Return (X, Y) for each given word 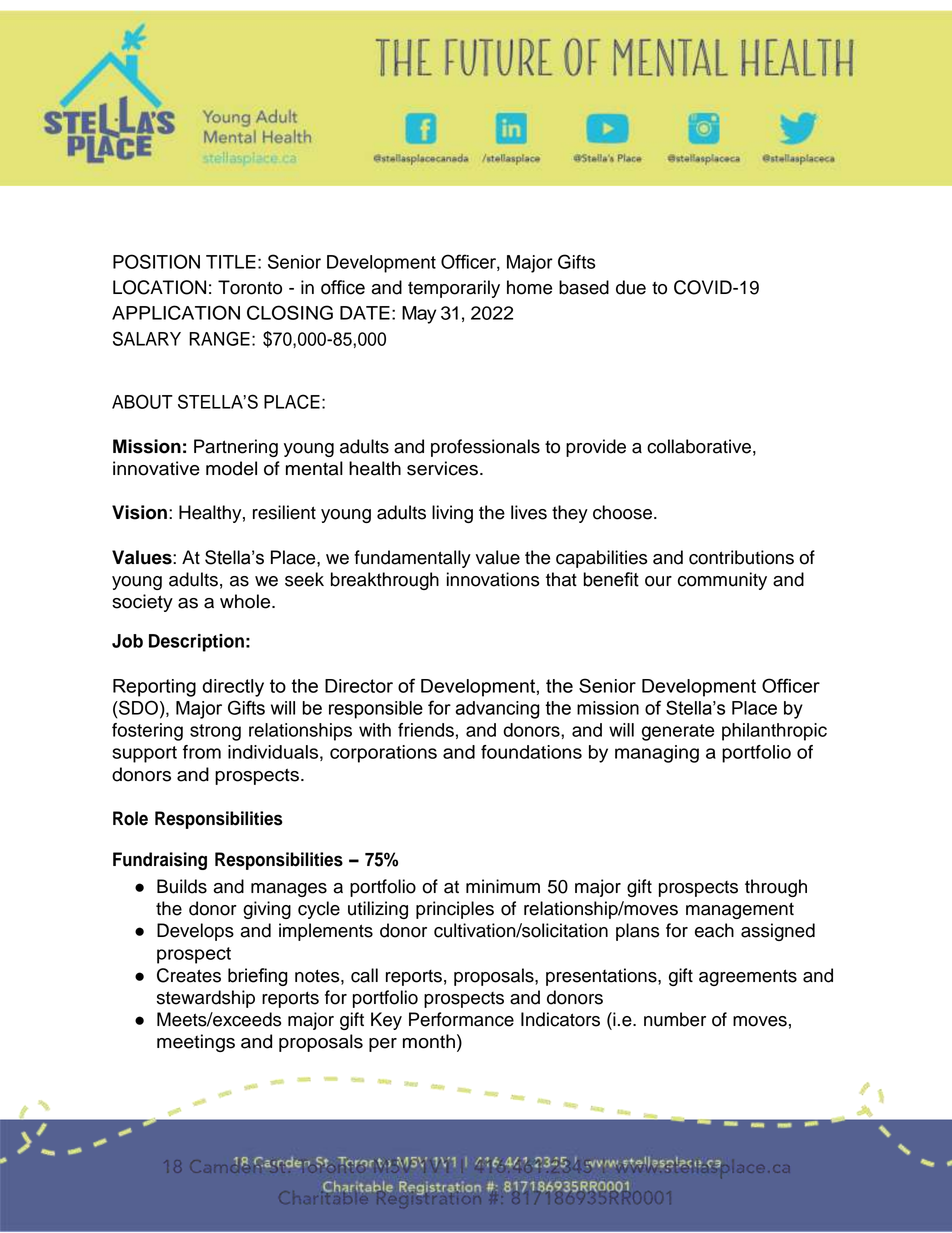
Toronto (250, 287)
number (675, 1019)
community (722, 581)
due (631, 287)
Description (196, 643)
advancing (498, 710)
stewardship (206, 999)
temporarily (454, 289)
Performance (461, 1019)
